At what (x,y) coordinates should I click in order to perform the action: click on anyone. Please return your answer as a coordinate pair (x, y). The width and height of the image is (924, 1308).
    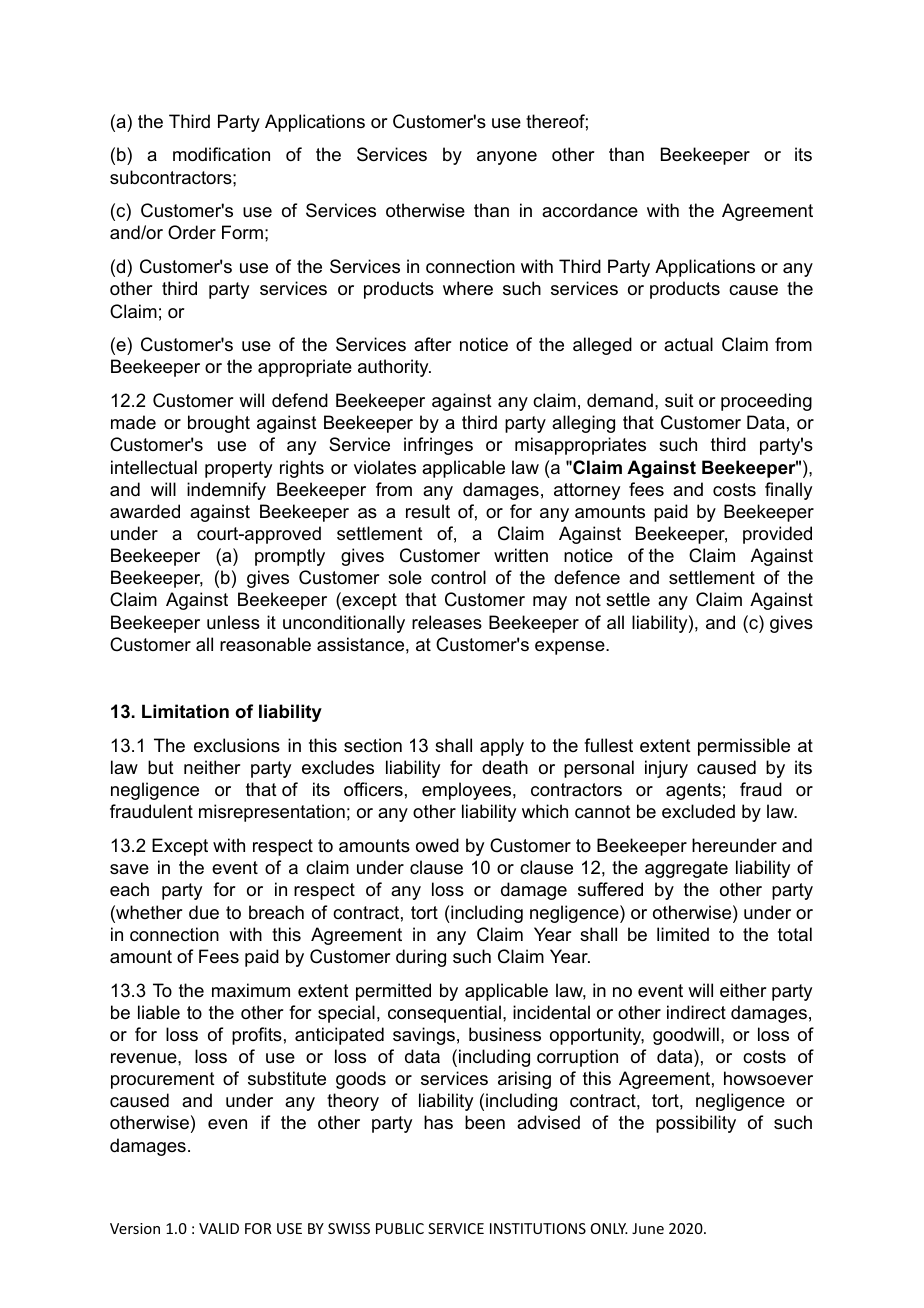
    Looking at the image, I should click on (507, 158).
